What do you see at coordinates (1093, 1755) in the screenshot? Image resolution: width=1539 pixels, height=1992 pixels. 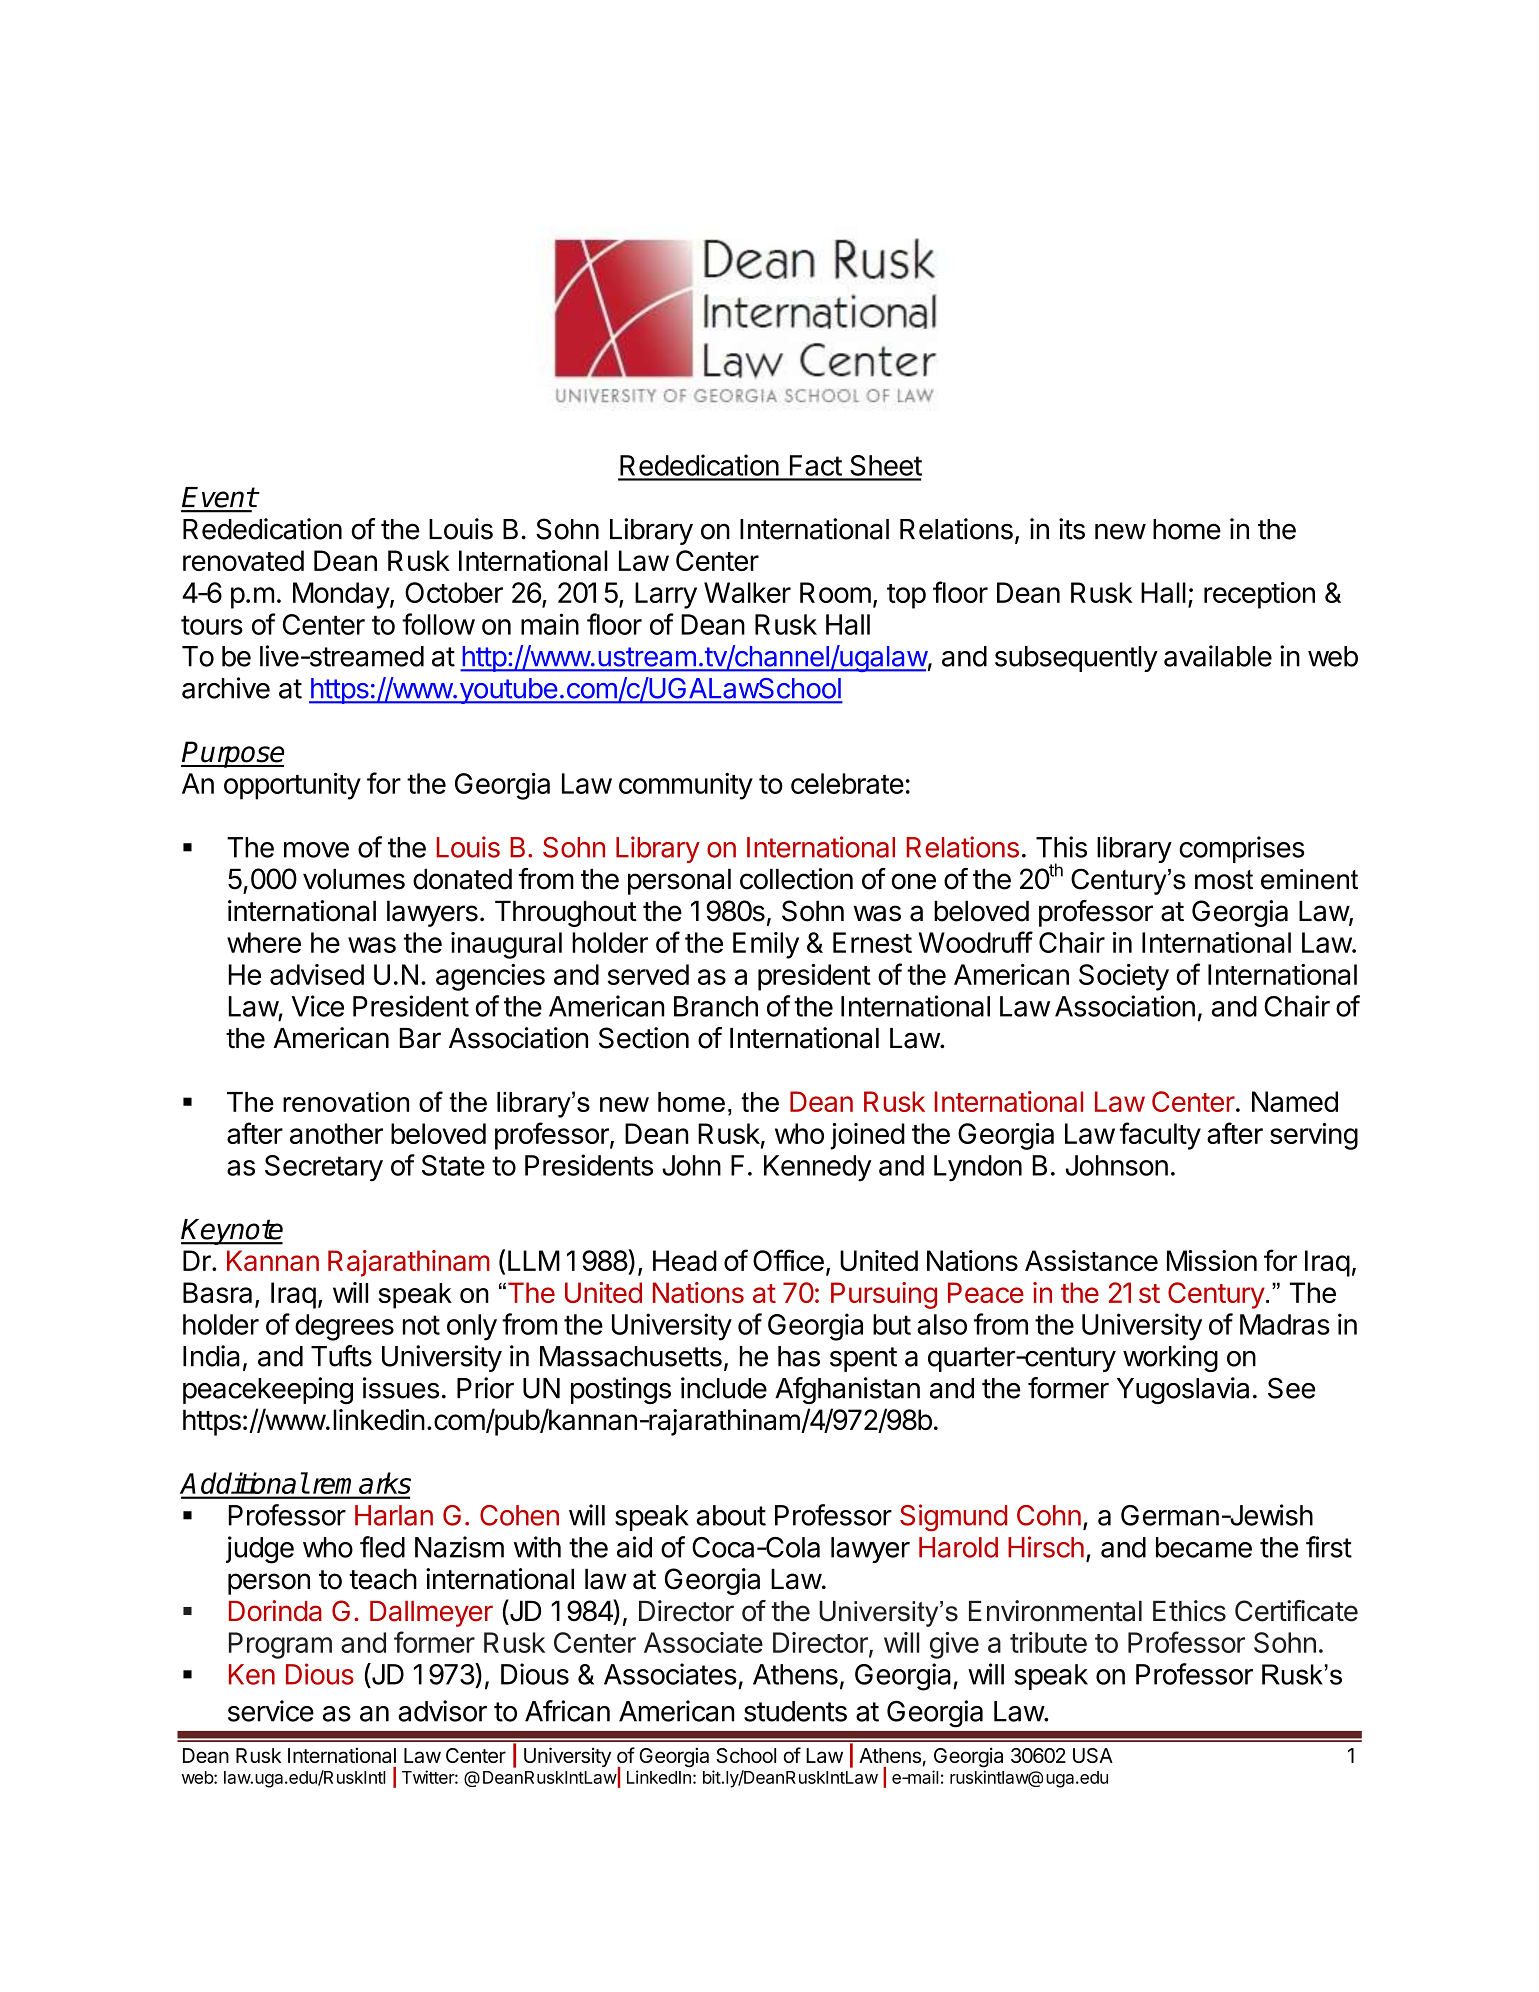 I see `USA` at bounding box center [1093, 1755].
